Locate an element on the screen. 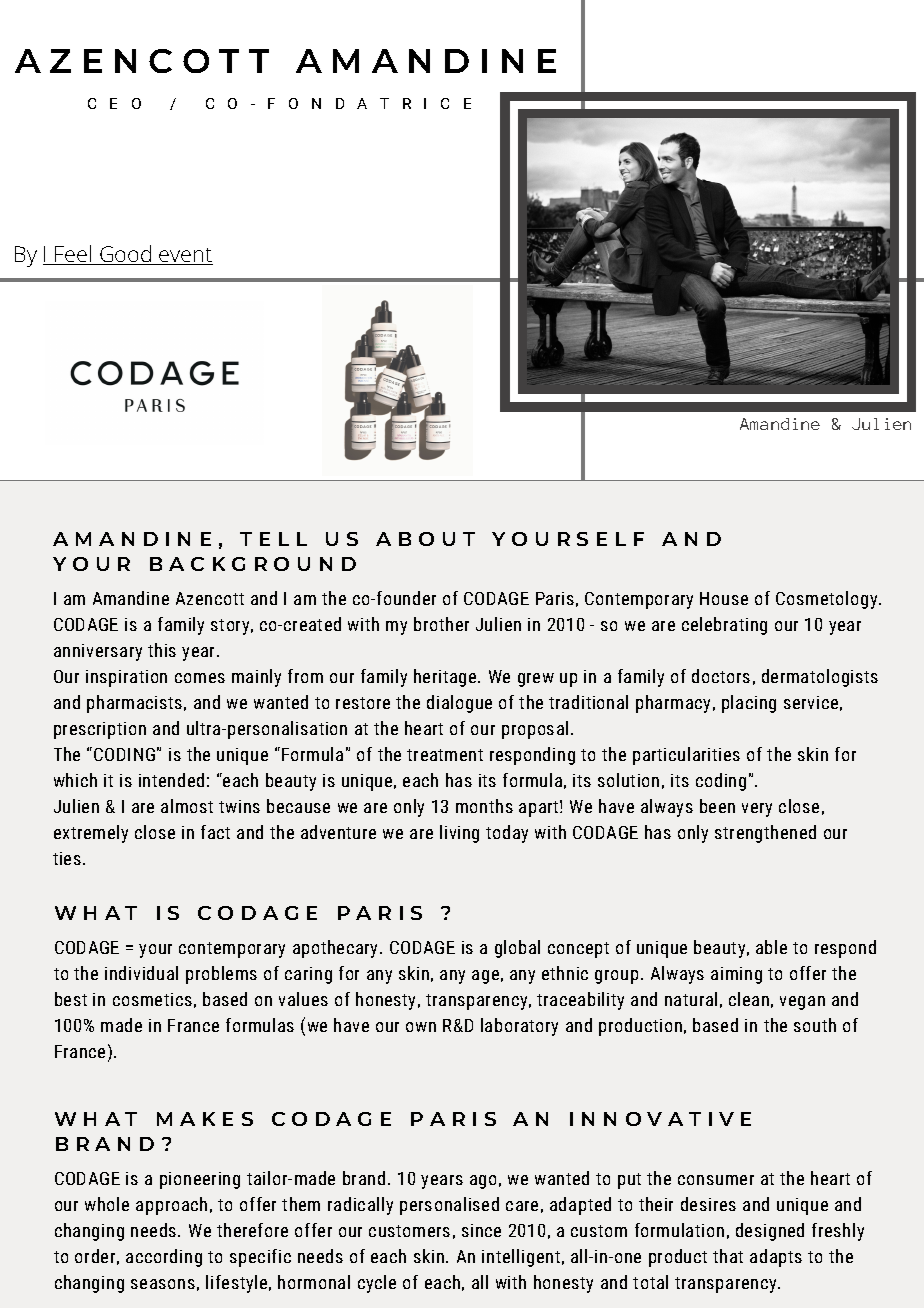 This screenshot has height=1308, width=924. House is located at coordinates (724, 598).
